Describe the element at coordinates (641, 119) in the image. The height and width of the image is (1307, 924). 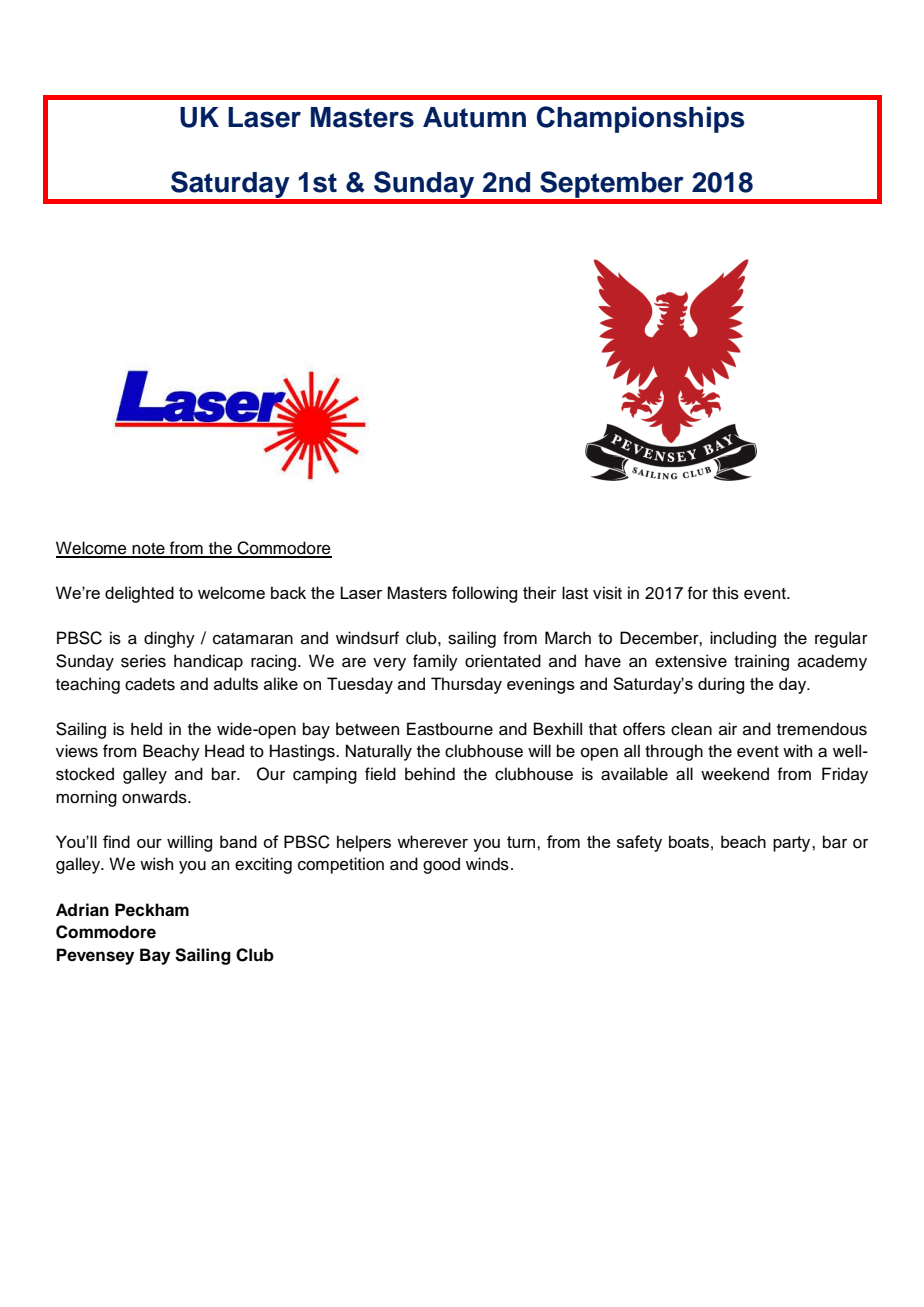
I see `Championships` at that location.
